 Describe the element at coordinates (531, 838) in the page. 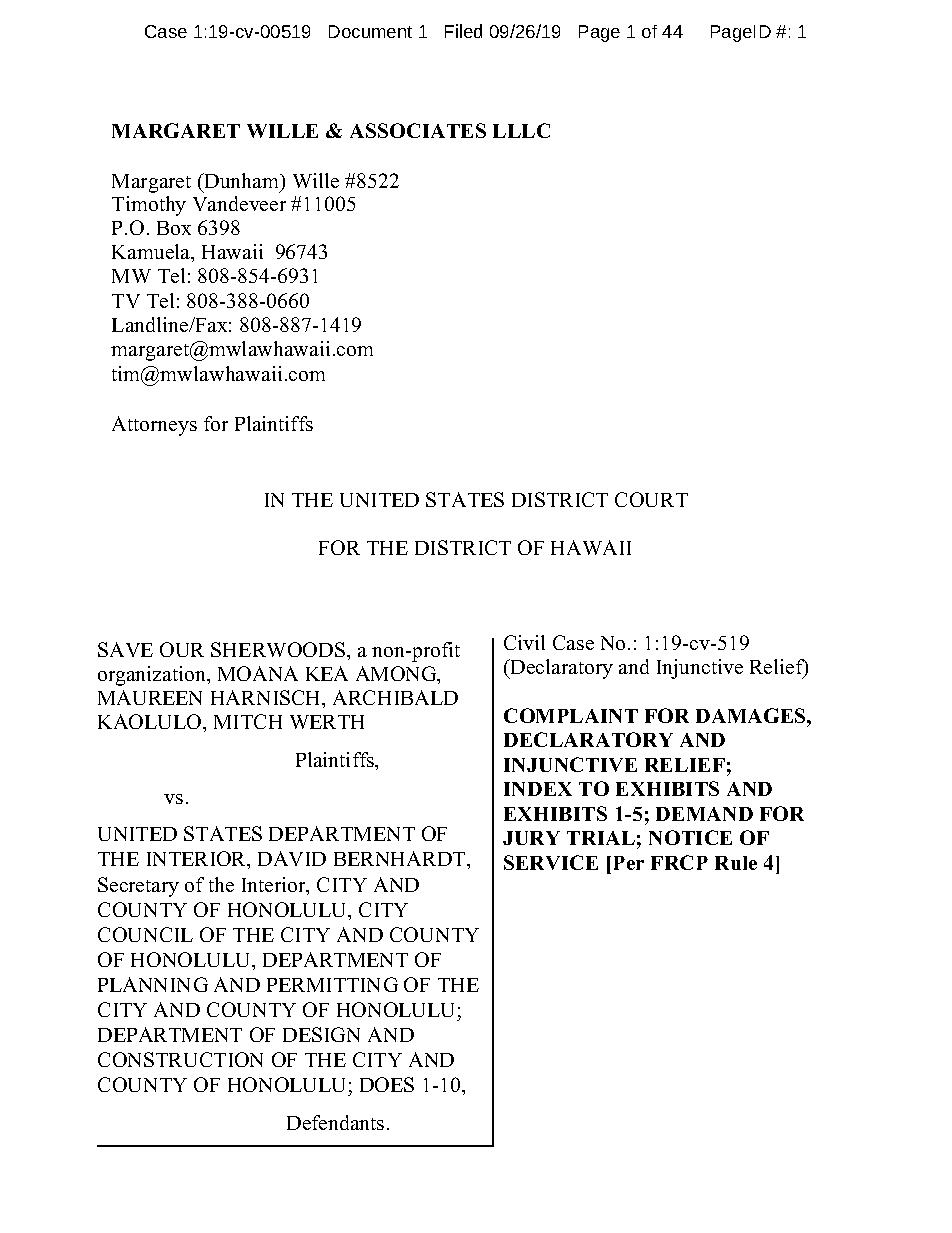

I see `JURY` at that location.
